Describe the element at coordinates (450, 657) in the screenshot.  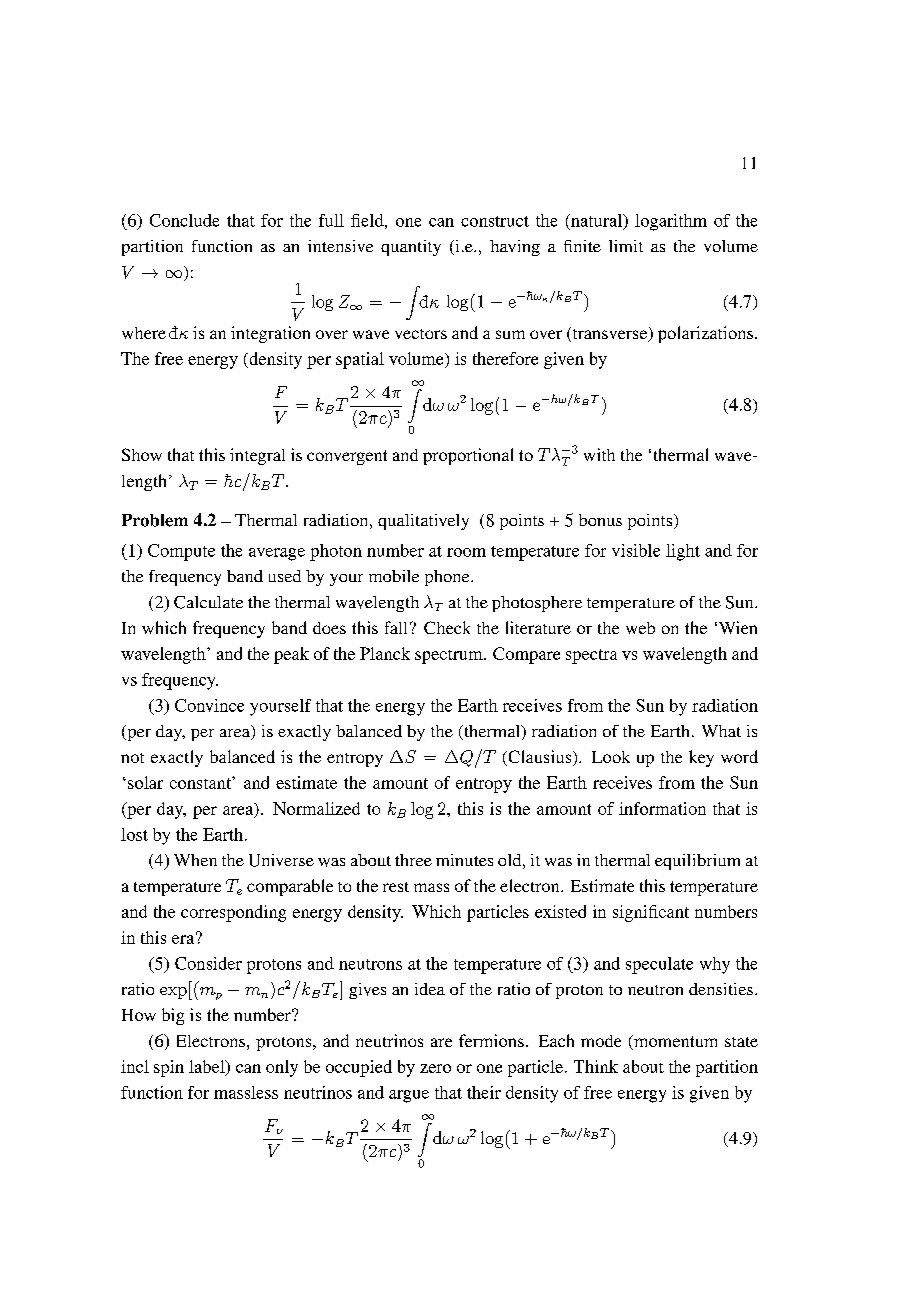
I see `spectrum` at that location.
